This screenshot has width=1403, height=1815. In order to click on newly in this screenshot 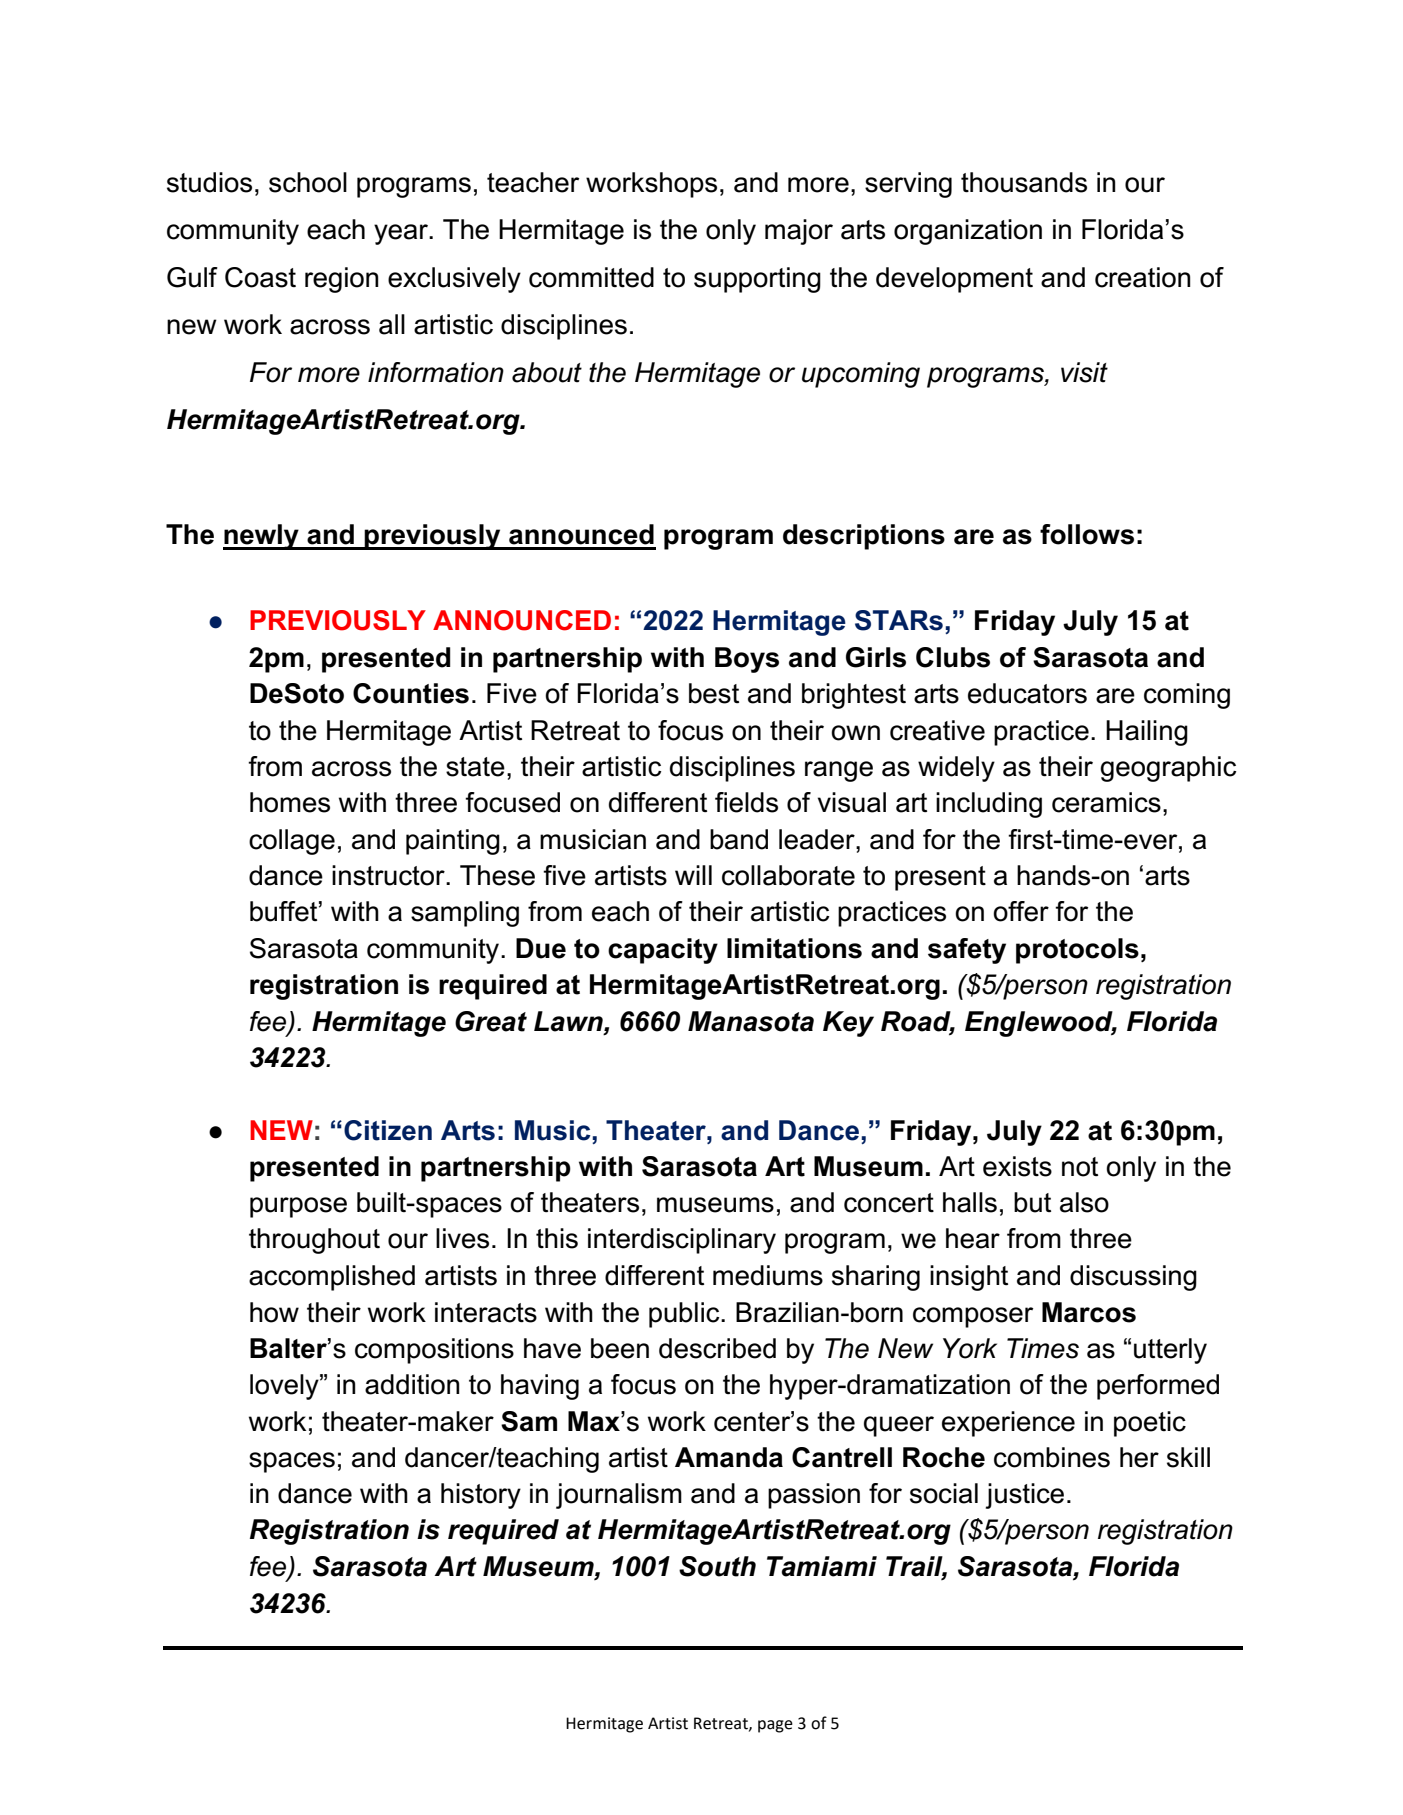, I will do `click(262, 537)`.
